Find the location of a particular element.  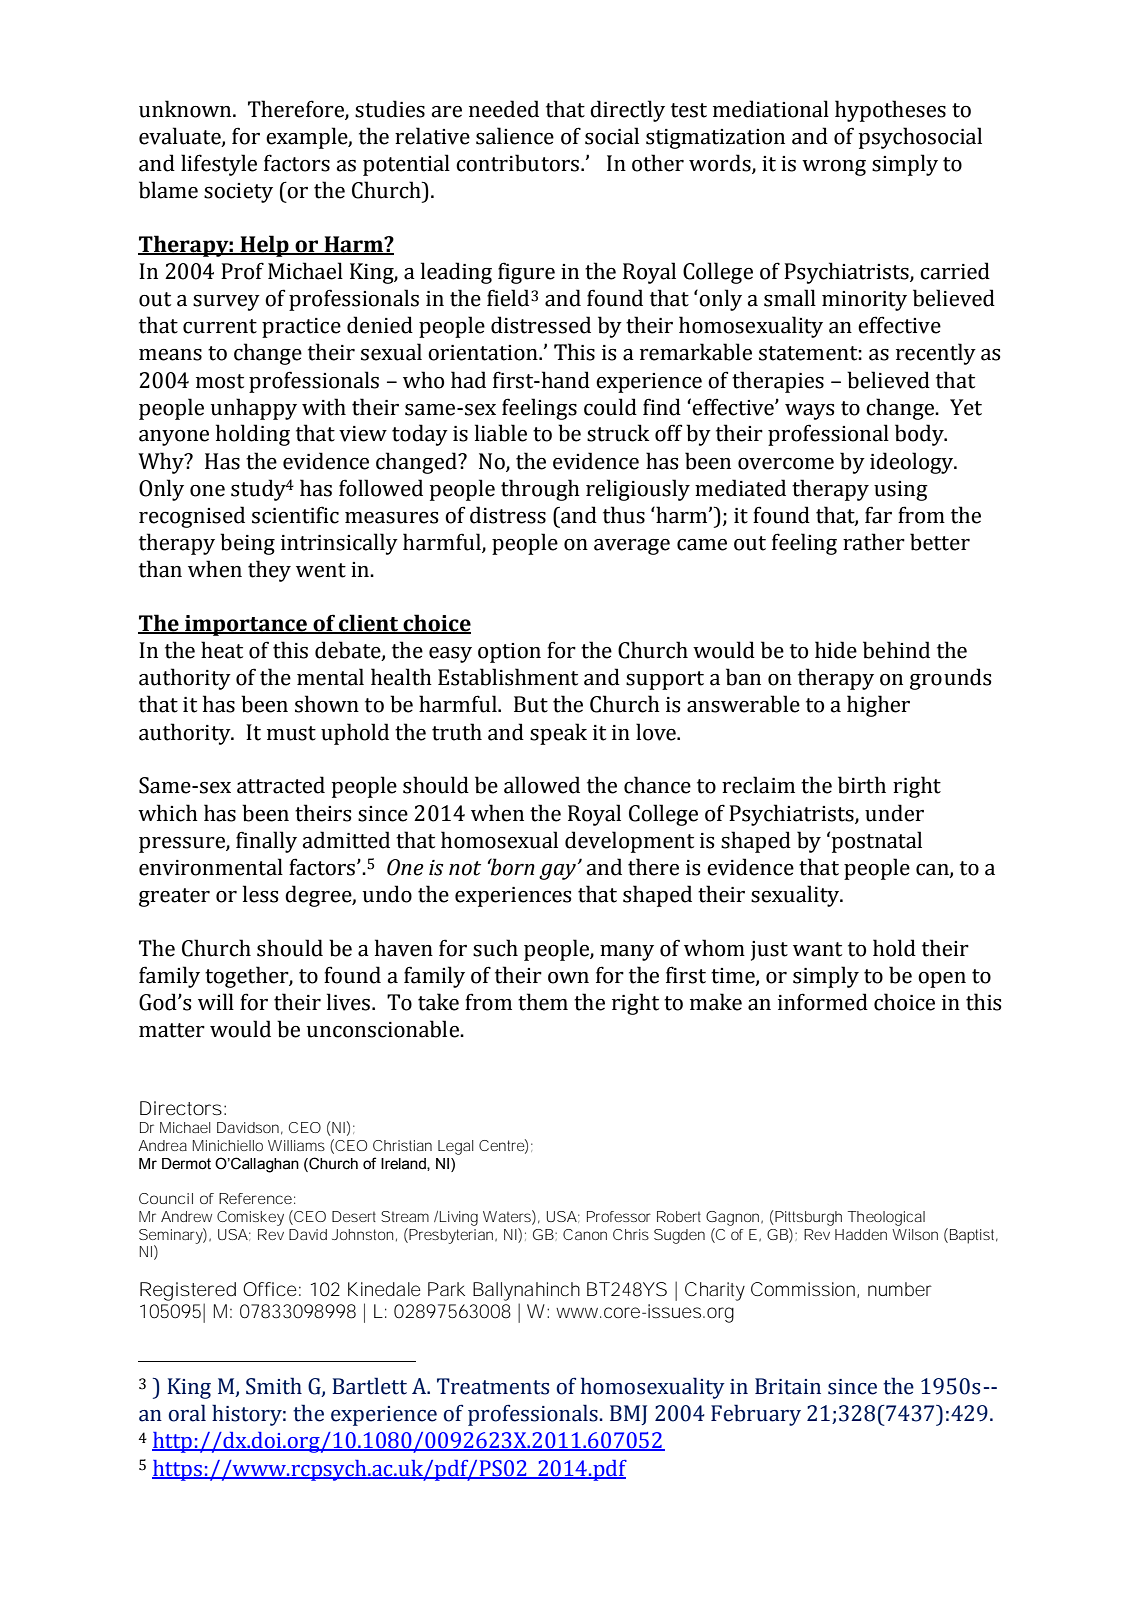

Smith is located at coordinates (274, 1386).
